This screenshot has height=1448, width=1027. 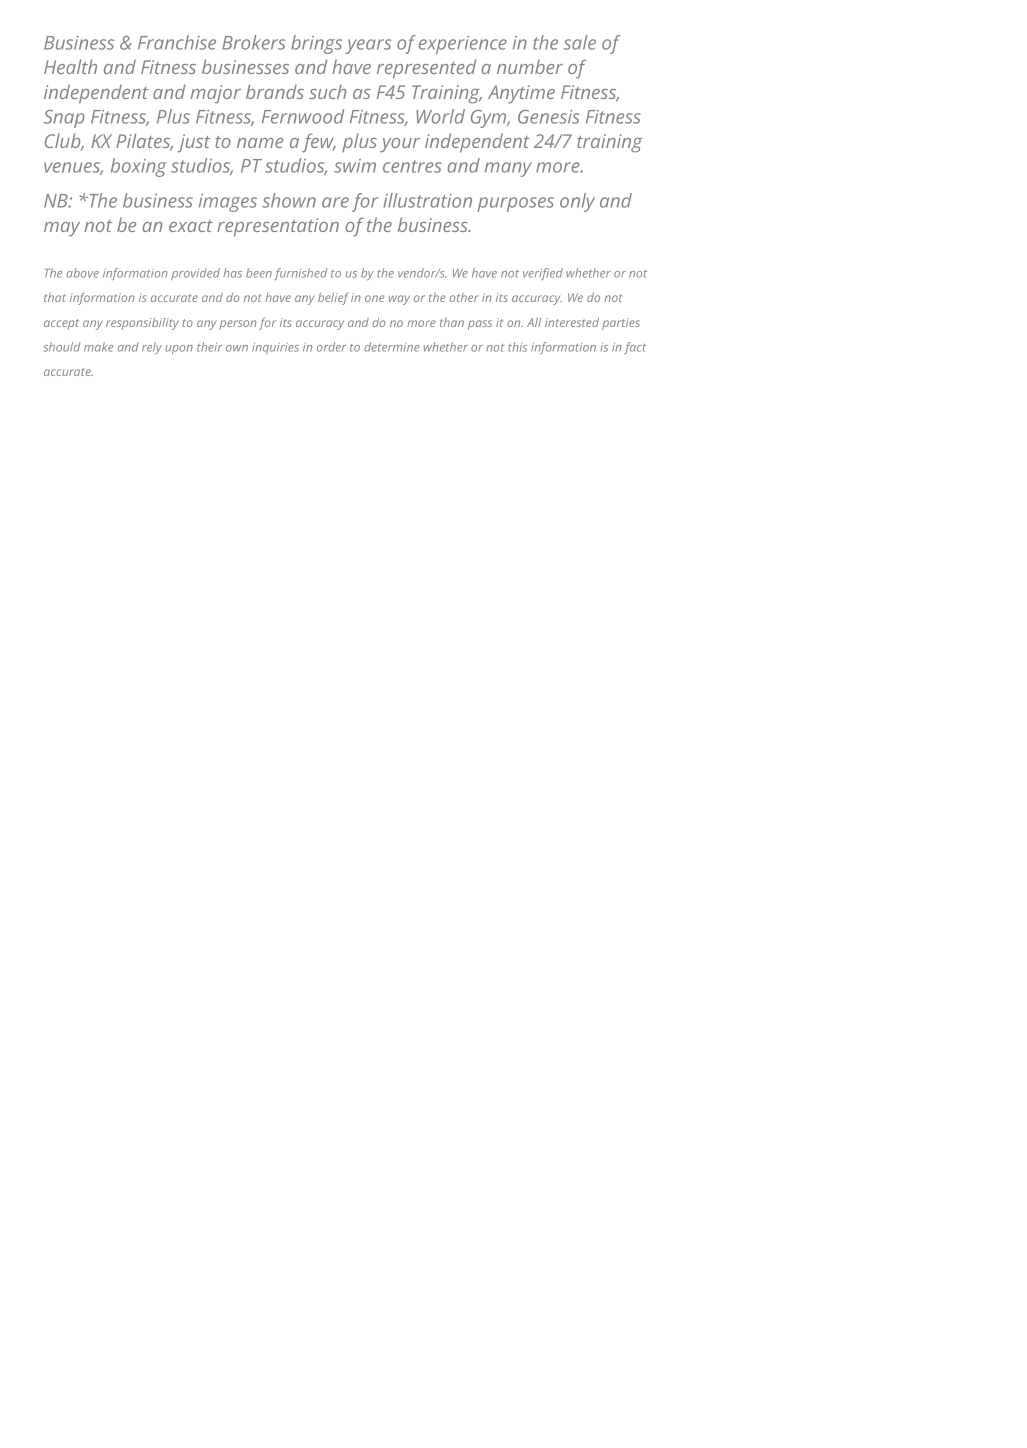 What do you see at coordinates (335, 202) in the screenshot?
I see `are` at bounding box center [335, 202].
